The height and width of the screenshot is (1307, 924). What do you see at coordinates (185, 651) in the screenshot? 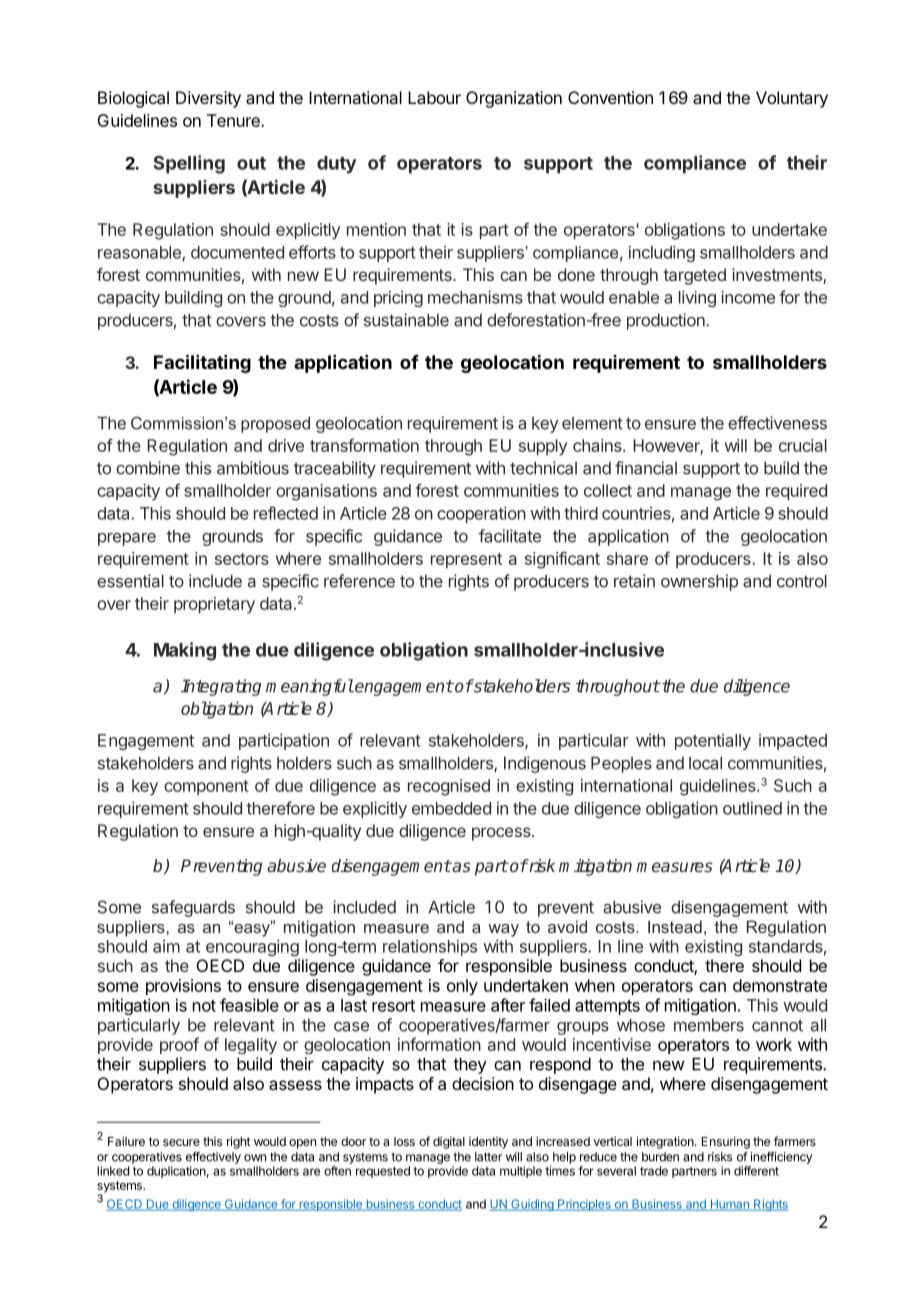
I see `Making` at bounding box center [185, 651].
